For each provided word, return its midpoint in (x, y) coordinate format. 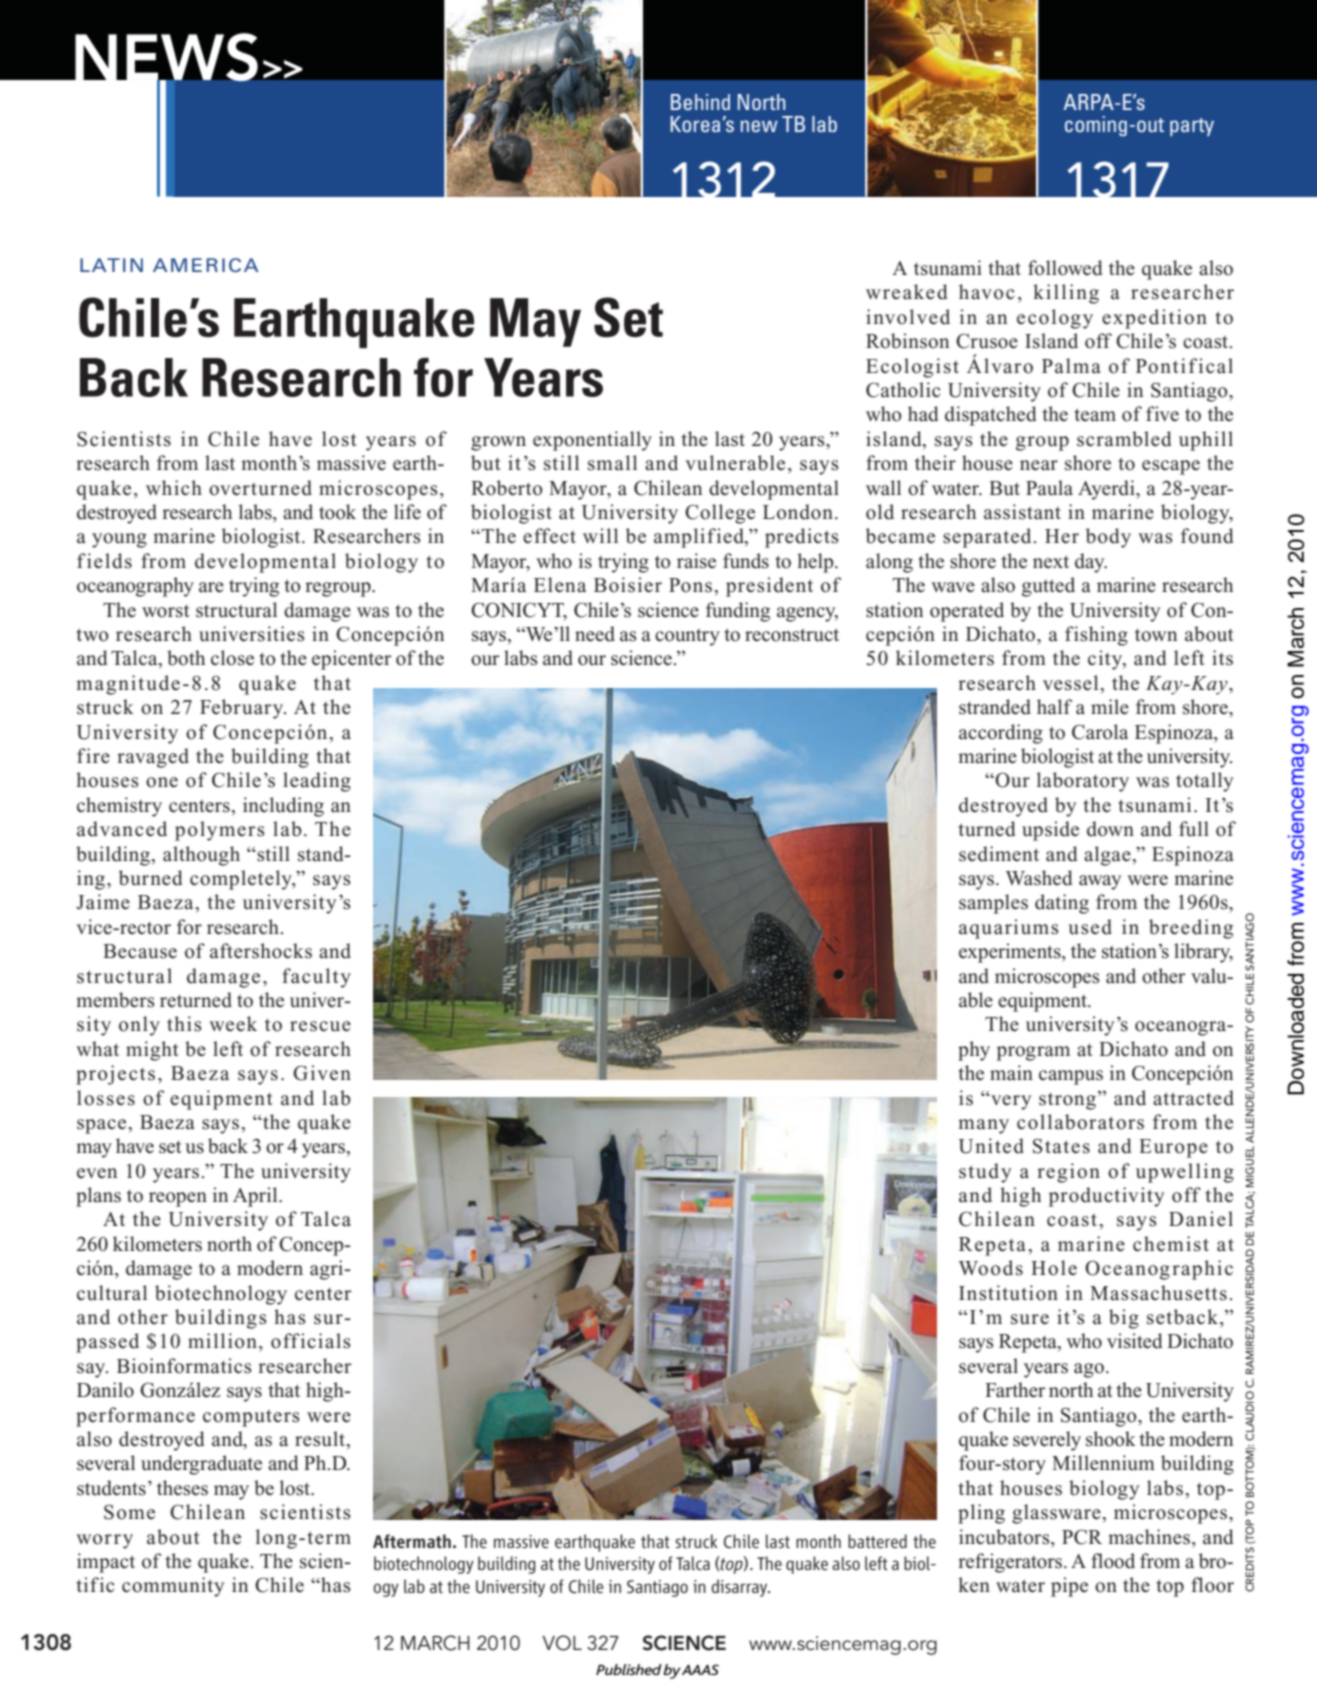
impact (106, 1563)
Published (630, 1669)
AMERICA (206, 265)
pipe (1069, 1587)
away (1100, 882)
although (201, 856)
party (1192, 127)
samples (993, 904)
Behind (700, 102)
